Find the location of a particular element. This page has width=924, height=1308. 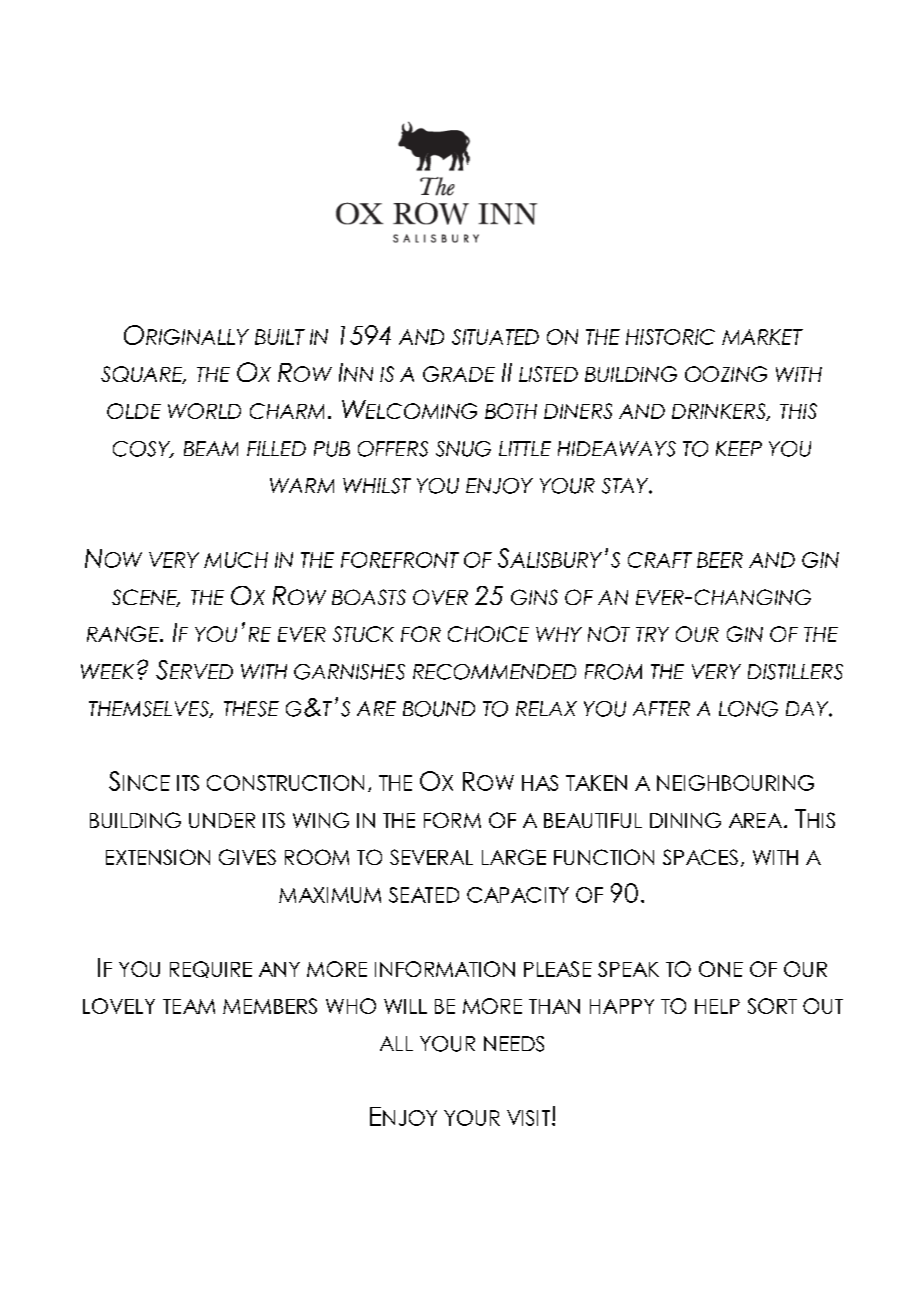

BEER is located at coordinates (720, 560).
